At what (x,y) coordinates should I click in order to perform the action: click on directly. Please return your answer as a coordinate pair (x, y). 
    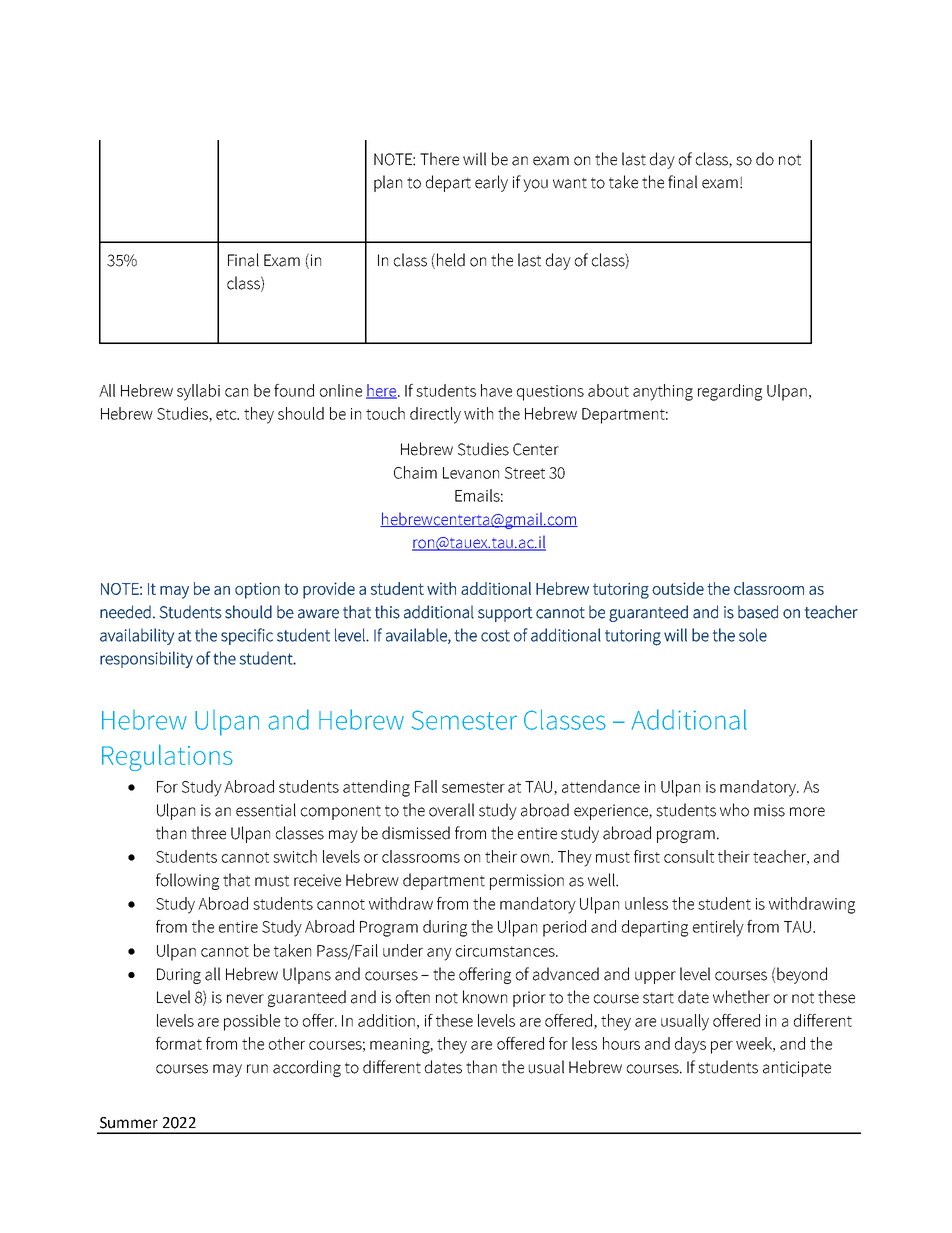
    Looking at the image, I should click on (435, 415).
